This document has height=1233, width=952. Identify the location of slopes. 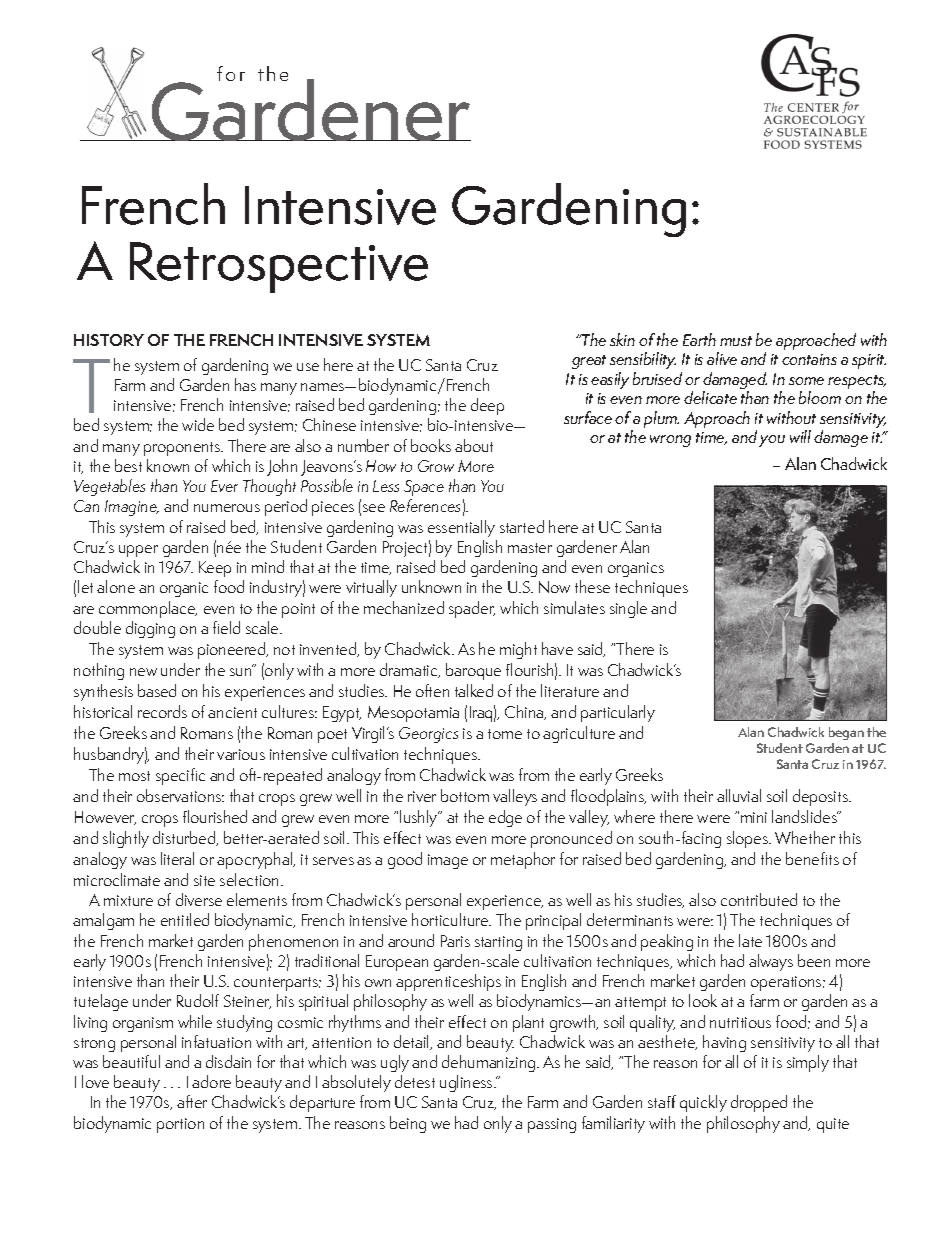
(749, 839).
